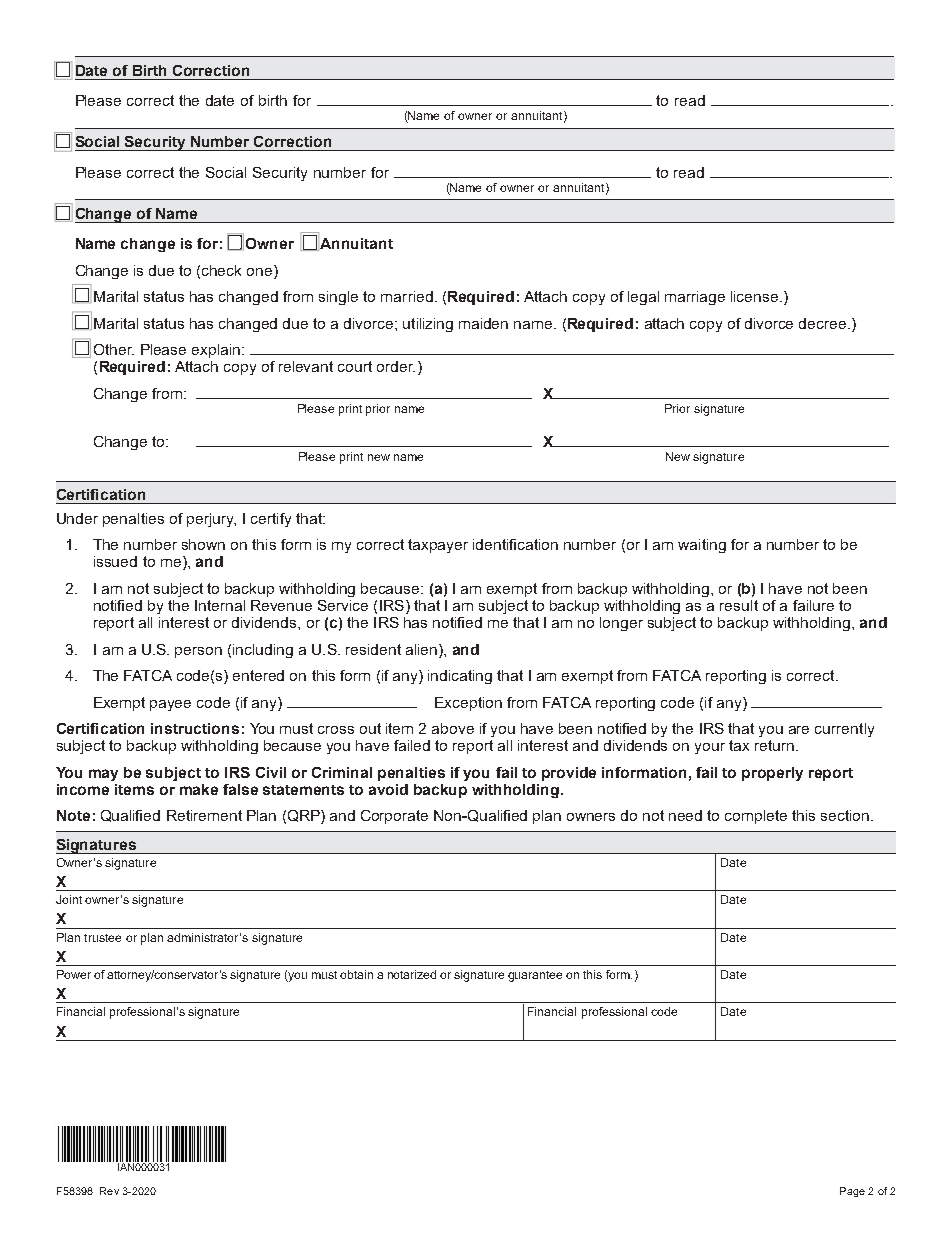 This image has width=952, height=1233. Describe the element at coordinates (453, 728) in the image. I see `above` at that location.
